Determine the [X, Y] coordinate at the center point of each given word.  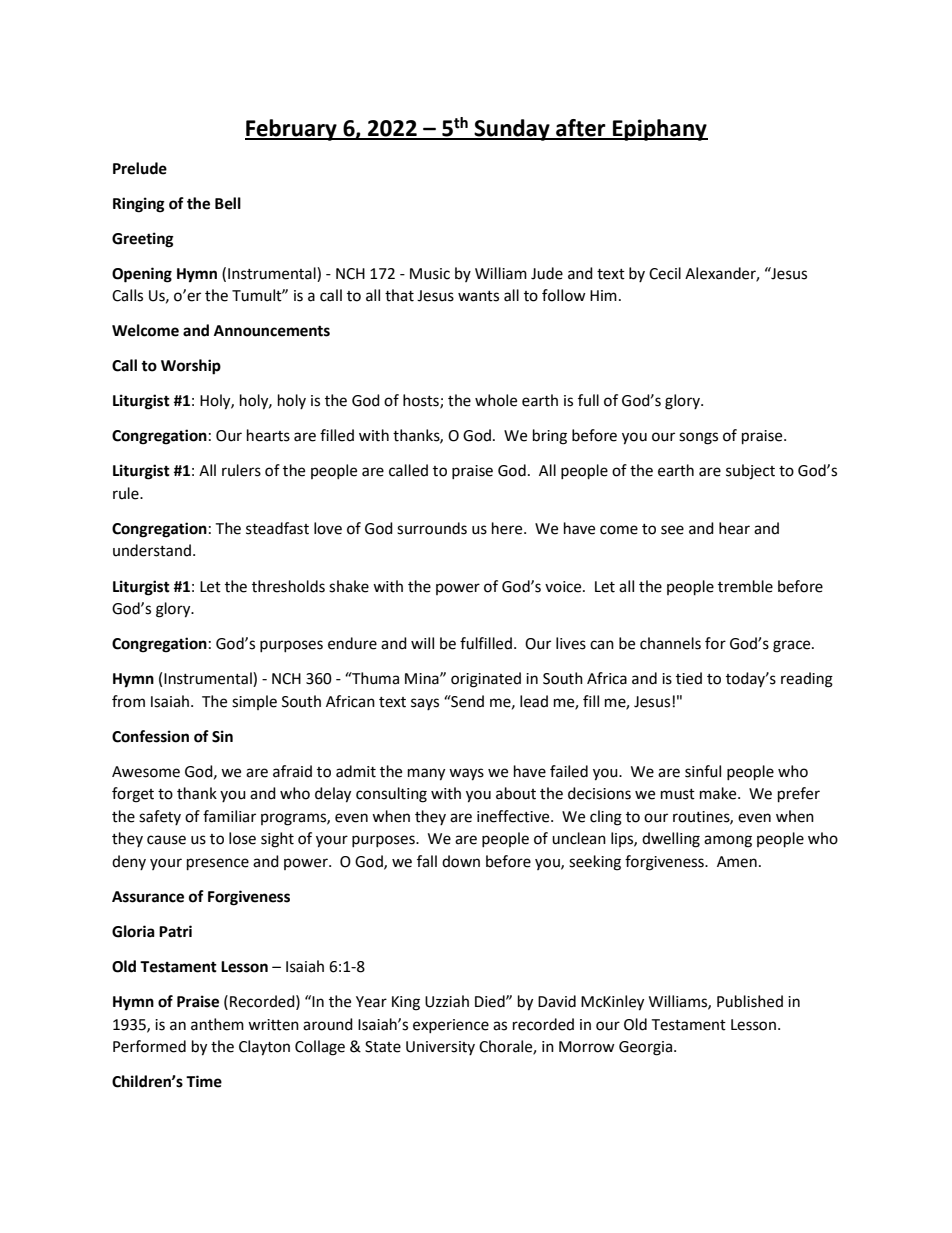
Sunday [512, 130]
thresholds [288, 586]
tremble [745, 586]
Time [204, 1081]
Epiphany [659, 130]
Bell [228, 203]
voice [564, 587]
